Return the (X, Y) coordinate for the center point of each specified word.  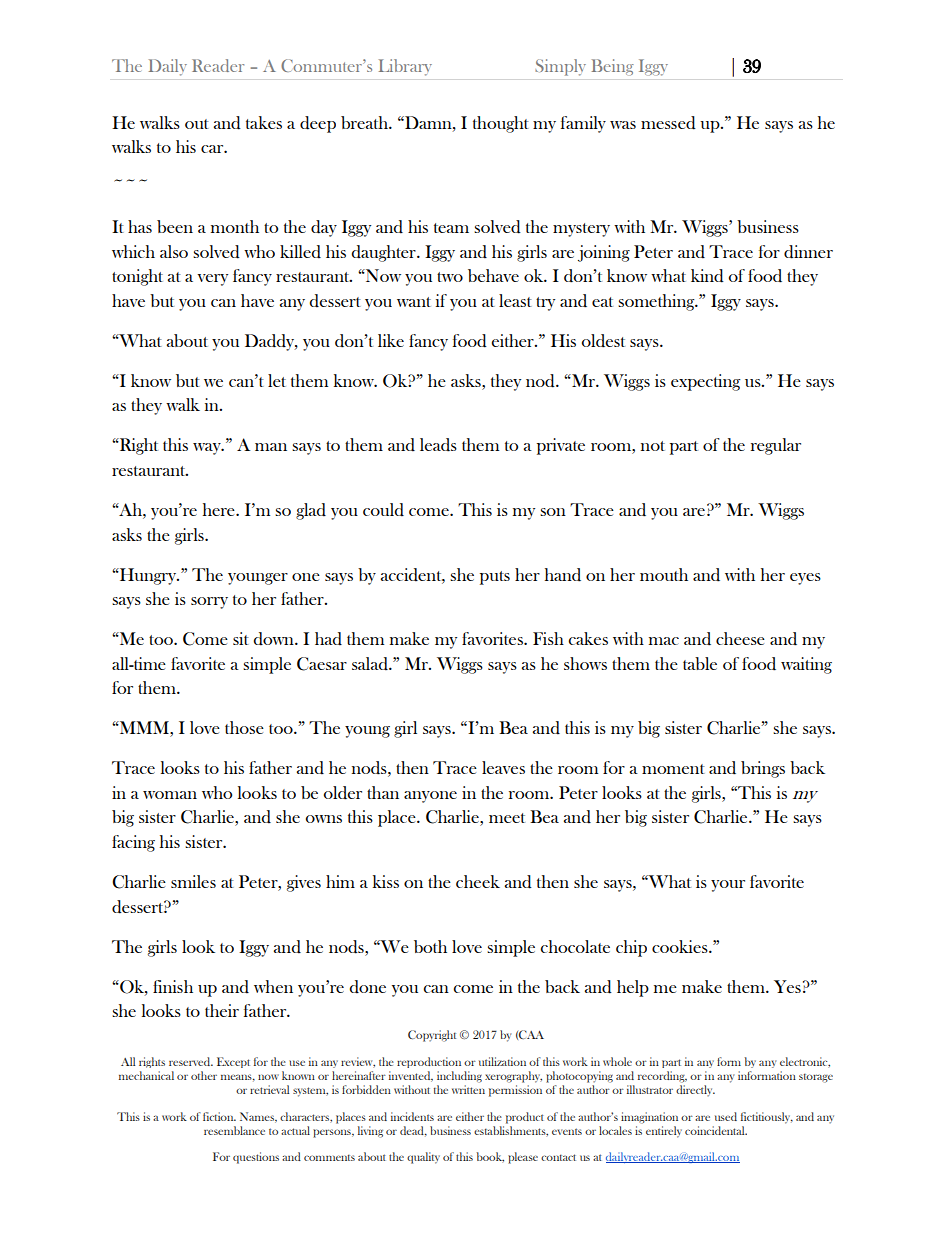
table (700, 663)
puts (495, 578)
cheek (478, 881)
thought (501, 124)
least (515, 300)
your (728, 886)
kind (707, 276)
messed (668, 123)
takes (264, 122)
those (244, 727)
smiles (193, 881)
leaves (503, 767)
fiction (219, 1116)
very (212, 280)
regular (776, 446)
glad (311, 511)
